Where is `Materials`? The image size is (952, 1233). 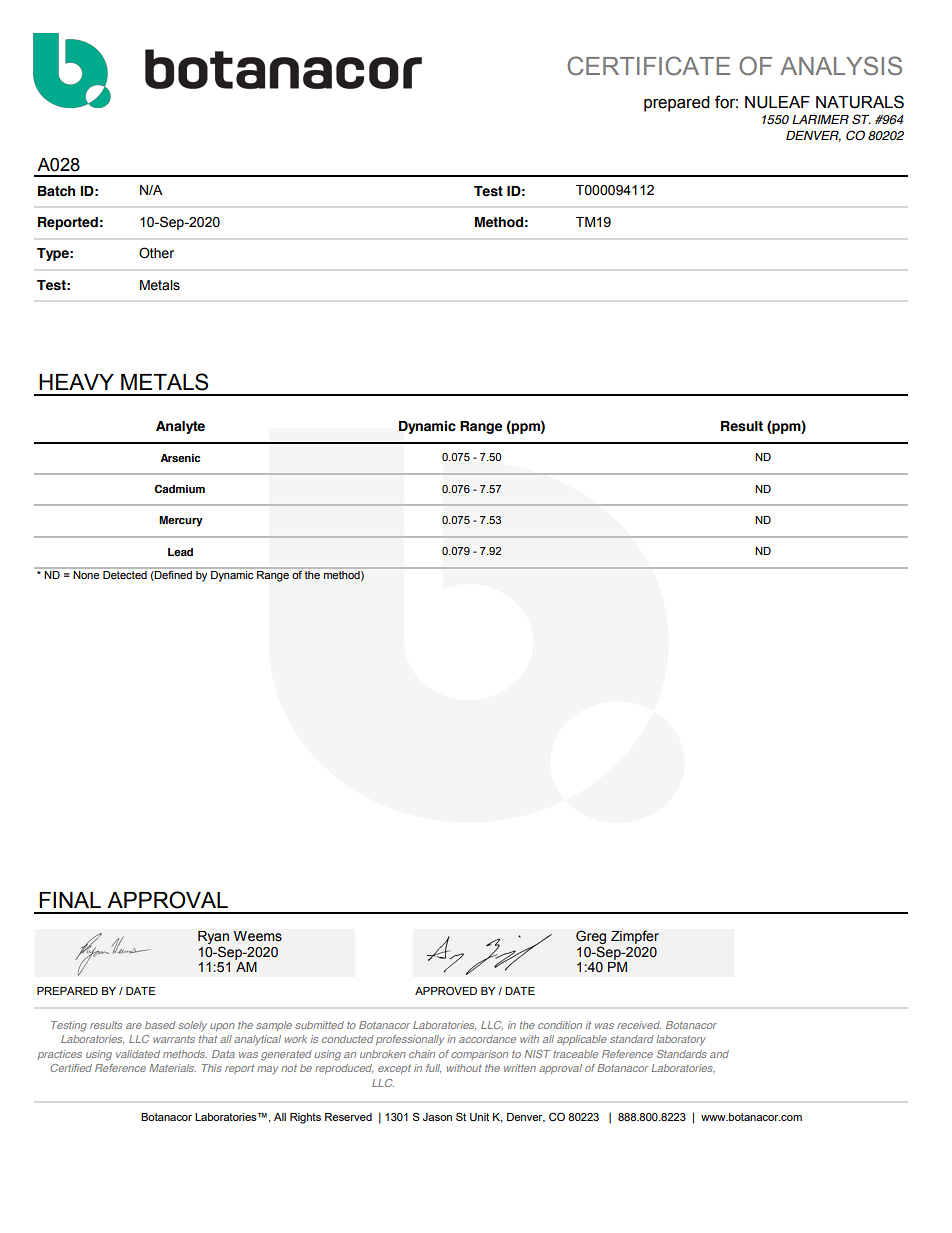 Materials is located at coordinates (172, 1068).
